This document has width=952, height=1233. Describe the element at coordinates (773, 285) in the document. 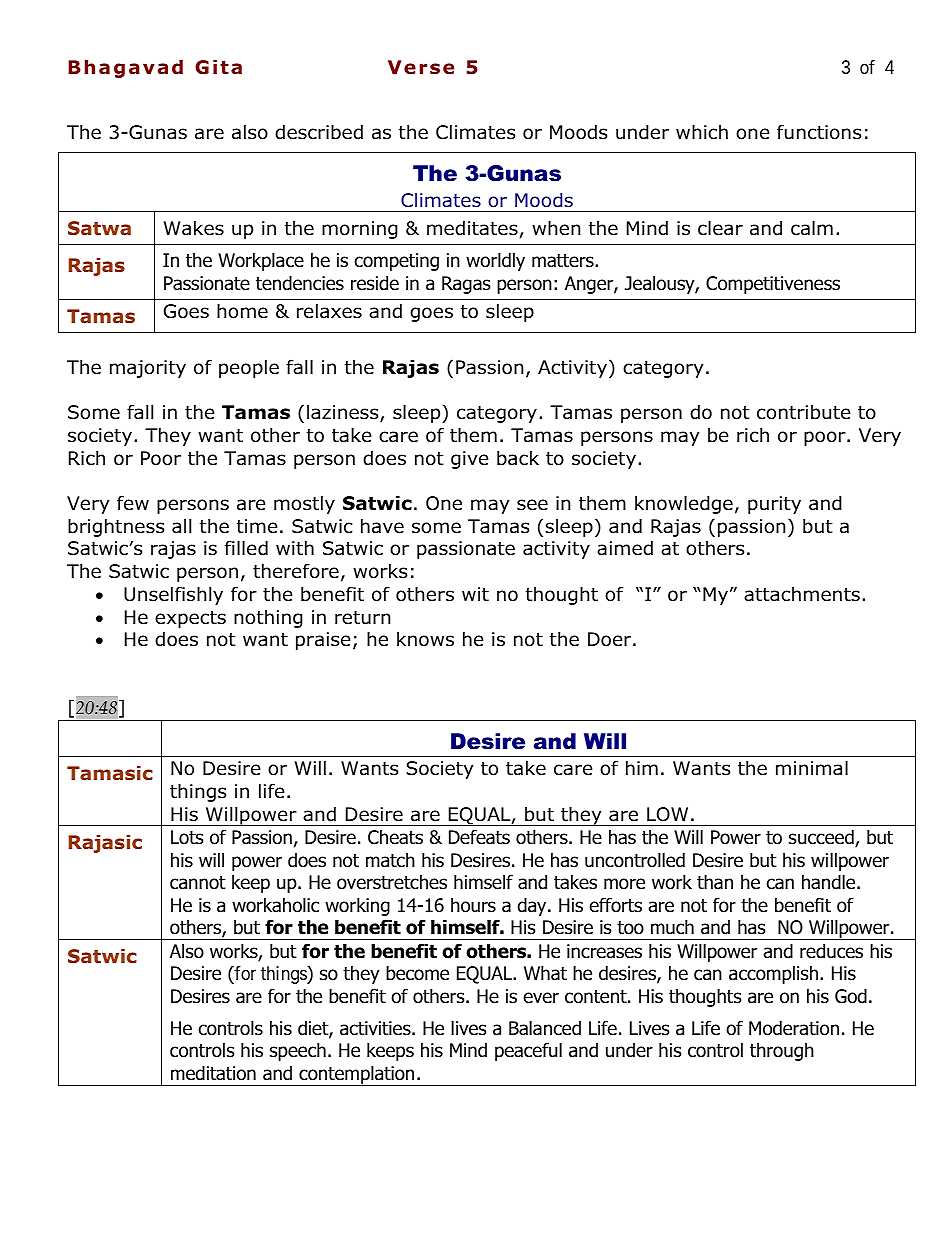

I see `Competitiveness` at that location.
